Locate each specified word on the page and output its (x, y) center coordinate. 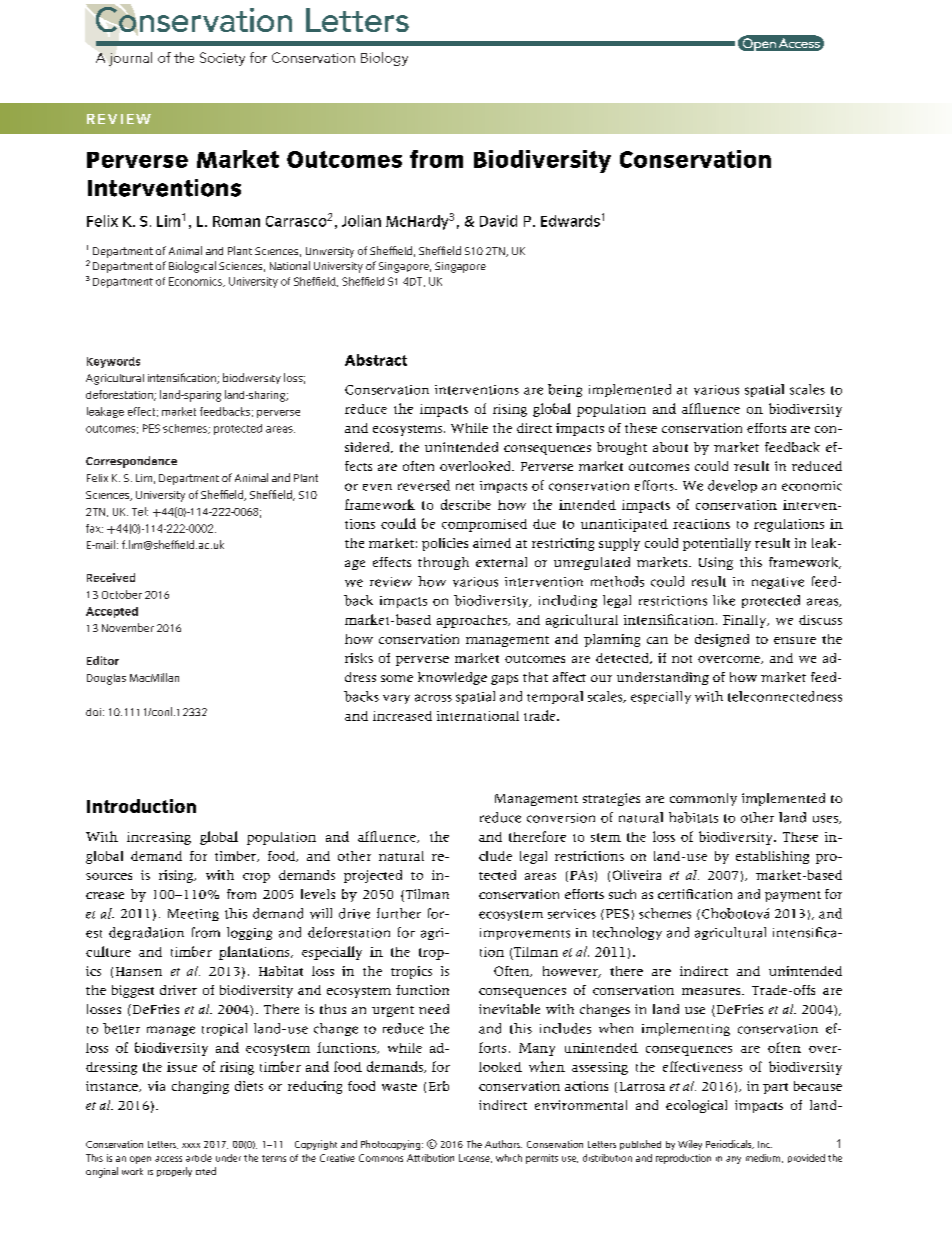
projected (373, 876)
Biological (192, 267)
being (565, 390)
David (498, 221)
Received (111, 577)
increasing (159, 838)
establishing (772, 857)
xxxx (191, 1145)
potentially (717, 544)
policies (445, 544)
